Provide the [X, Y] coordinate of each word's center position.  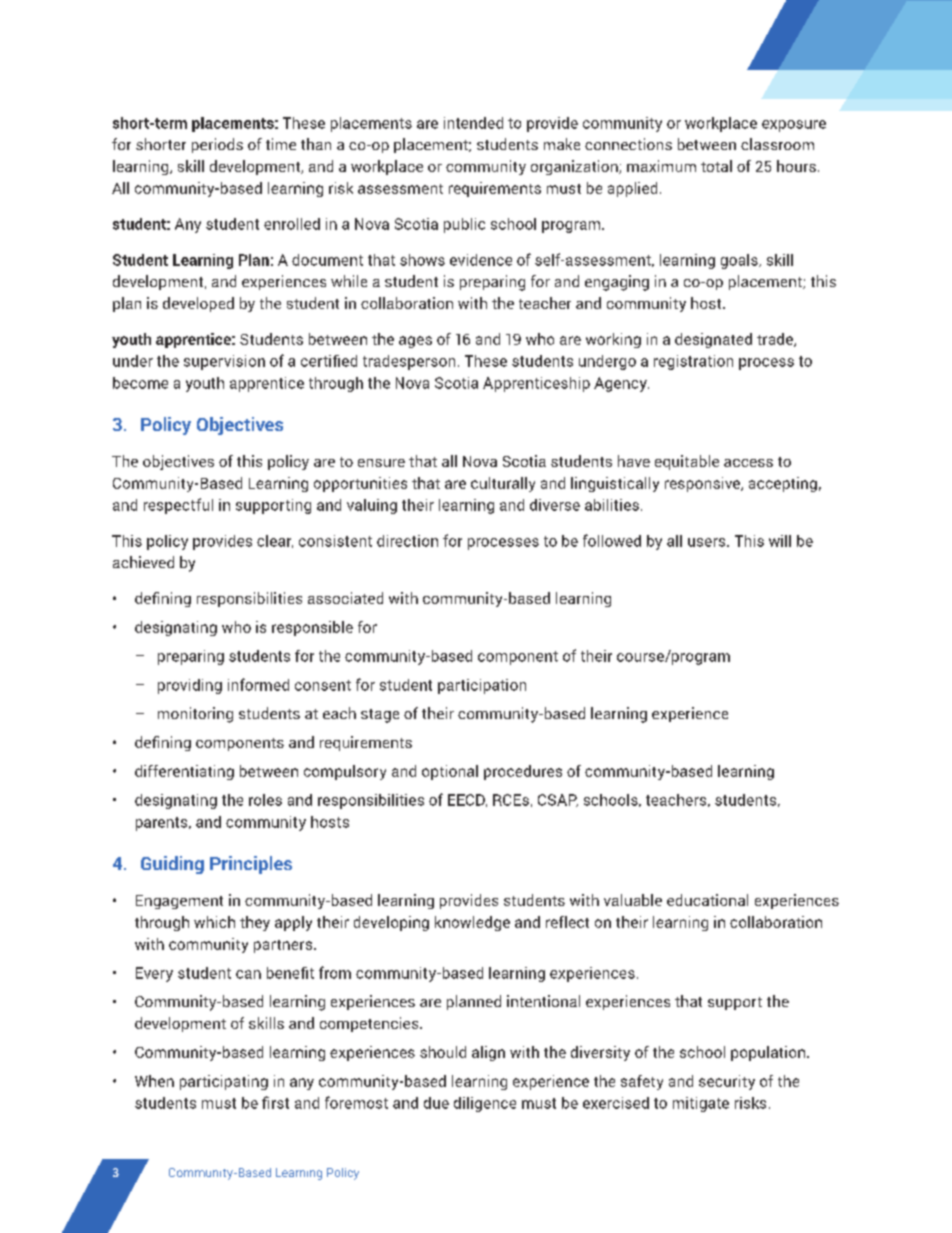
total [716, 166]
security [727, 1082]
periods [217, 145]
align [488, 1053]
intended [473, 123]
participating [224, 1082]
